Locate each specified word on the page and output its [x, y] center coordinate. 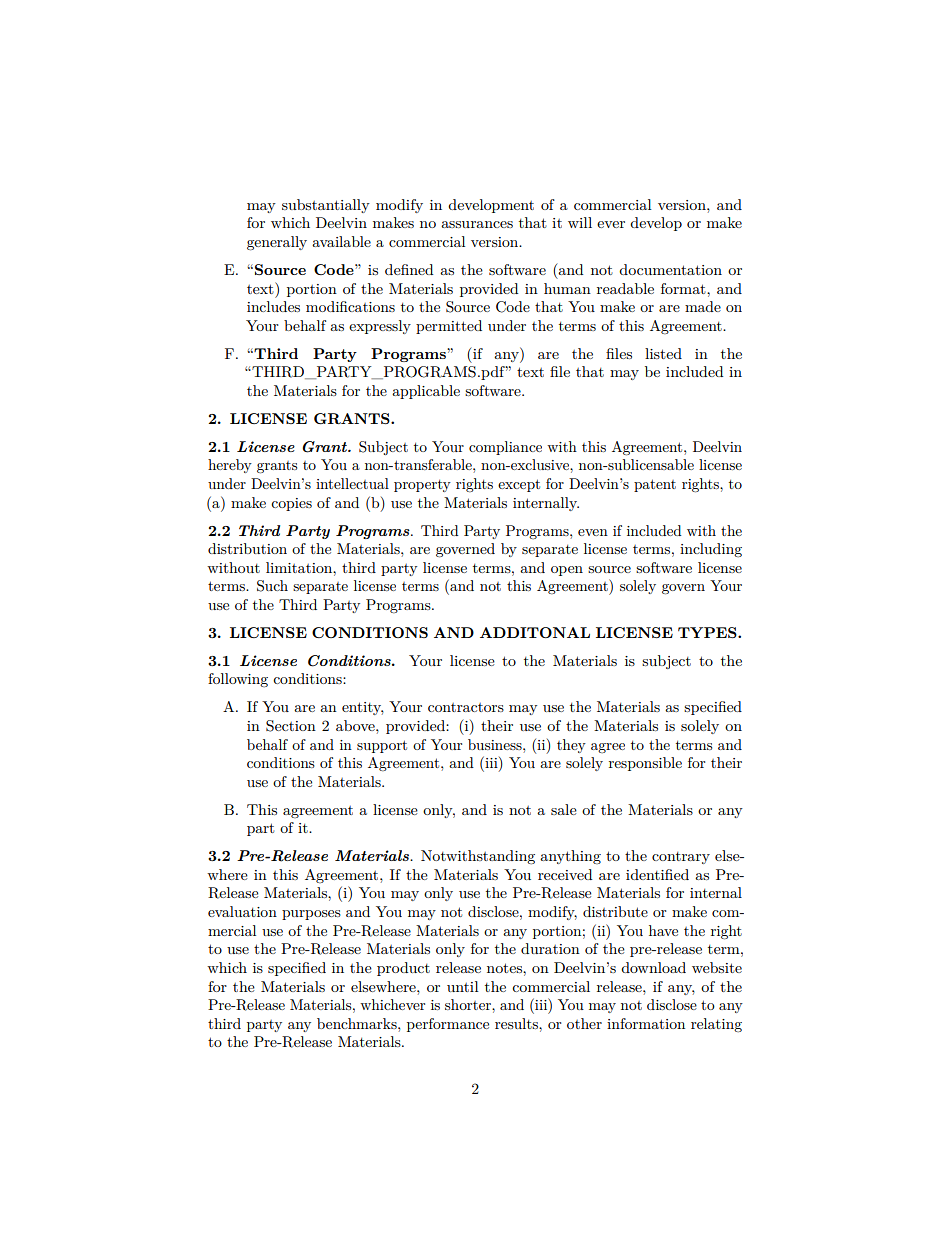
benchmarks [358, 1023]
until [463, 986]
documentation [670, 269]
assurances [477, 224]
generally [277, 243]
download [653, 967]
